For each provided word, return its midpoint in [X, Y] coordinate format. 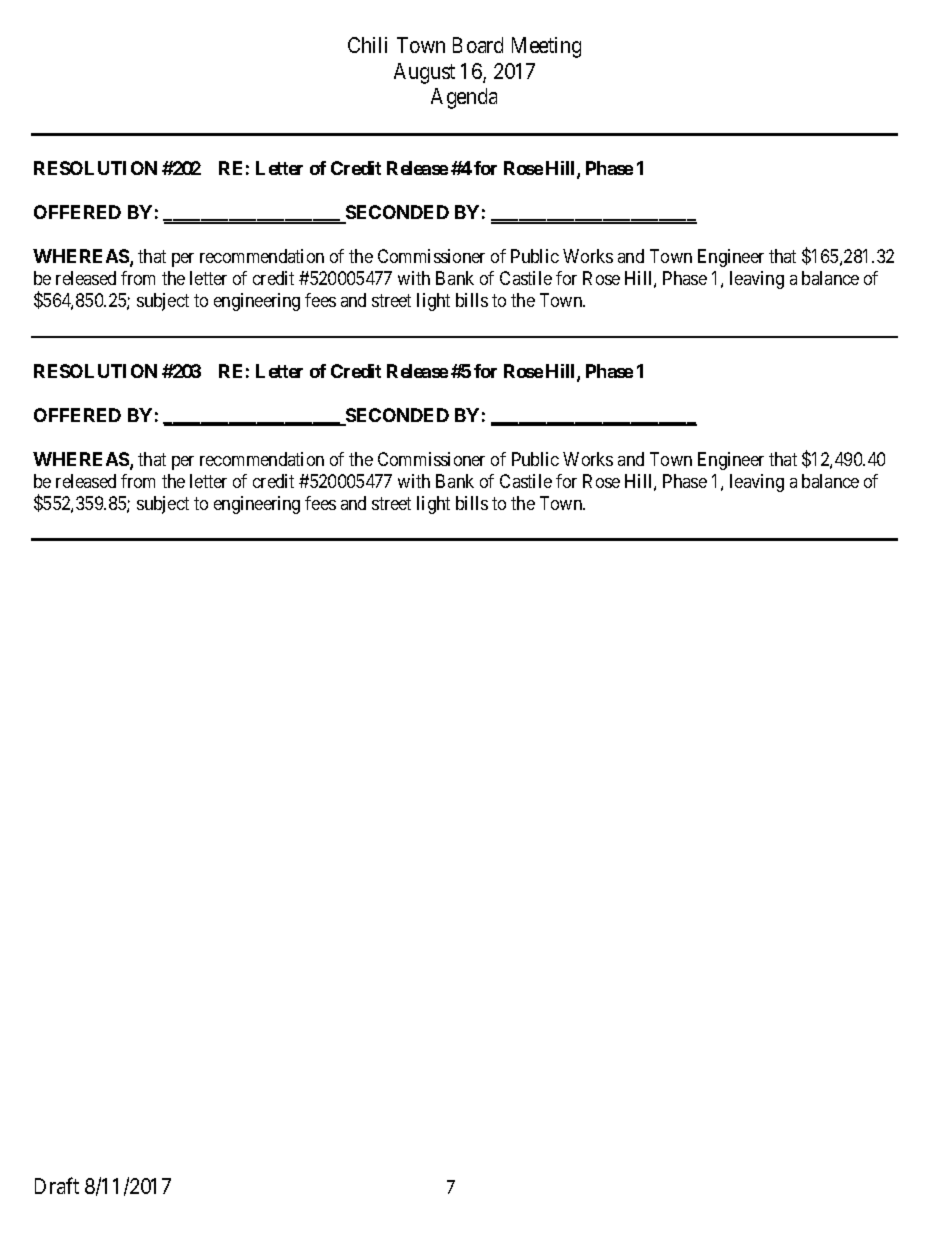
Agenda [464, 98]
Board [478, 45]
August [424, 73]
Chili [367, 45]
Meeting [546, 47]
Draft [57, 1185]
